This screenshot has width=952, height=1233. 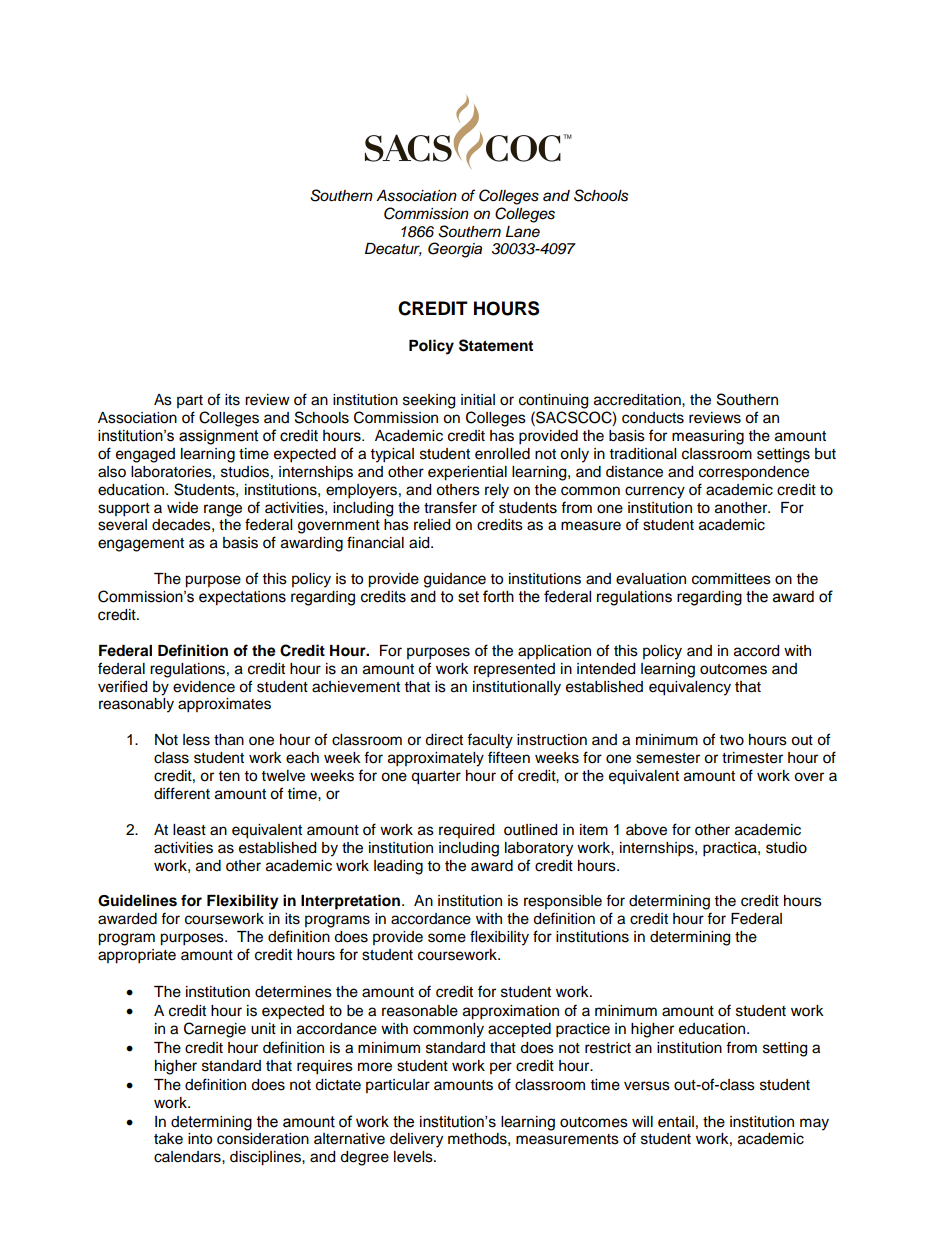 I want to click on equivalency, so click(x=690, y=688).
